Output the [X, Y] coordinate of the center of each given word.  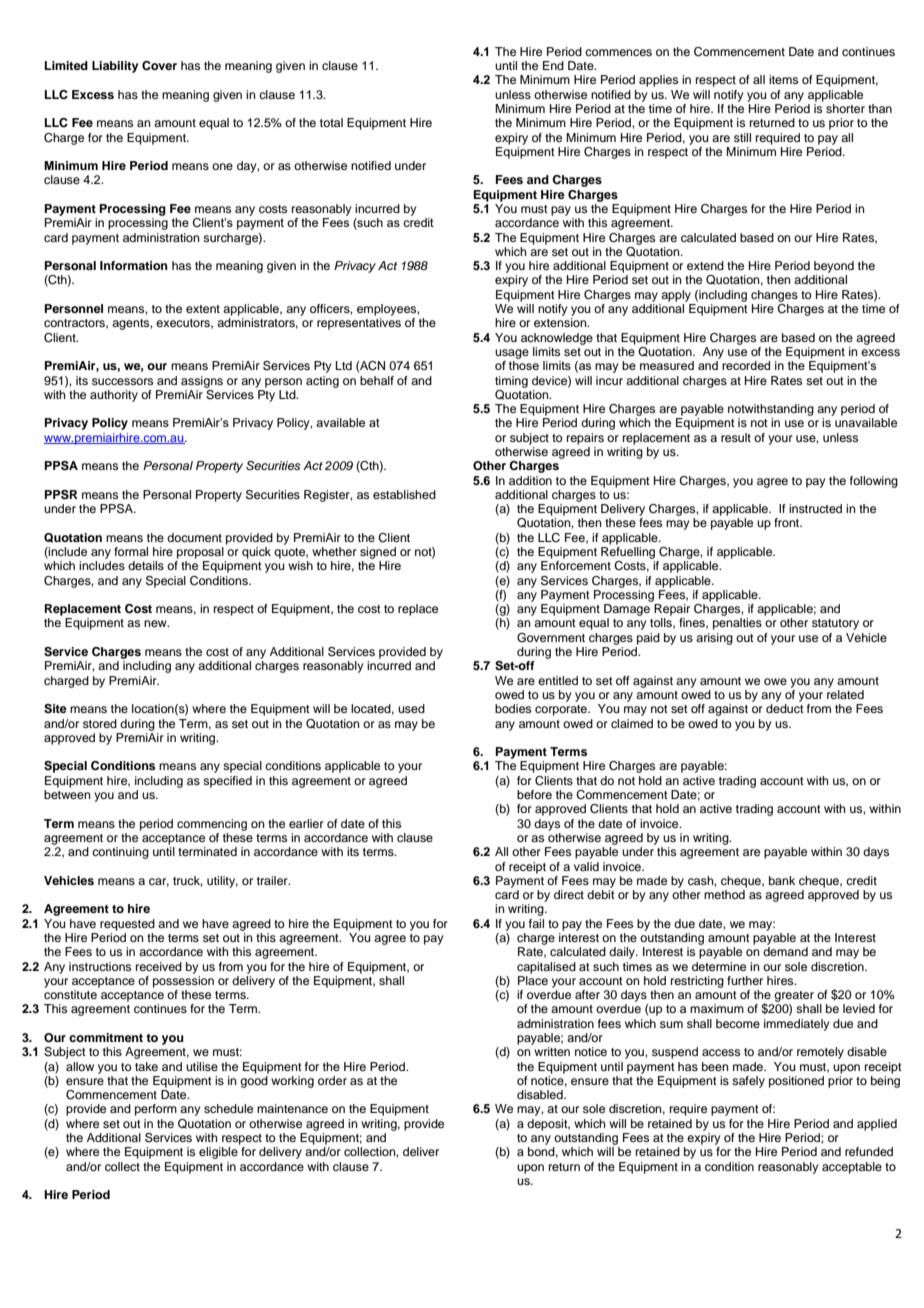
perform [156, 1110]
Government [551, 638]
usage [512, 354]
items [783, 79]
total [331, 122]
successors [122, 381]
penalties [737, 624]
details [146, 565]
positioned [796, 1082]
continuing [120, 853]
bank [782, 880]
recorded [746, 365]
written [552, 1051]
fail [536, 923]
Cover [159, 66]
